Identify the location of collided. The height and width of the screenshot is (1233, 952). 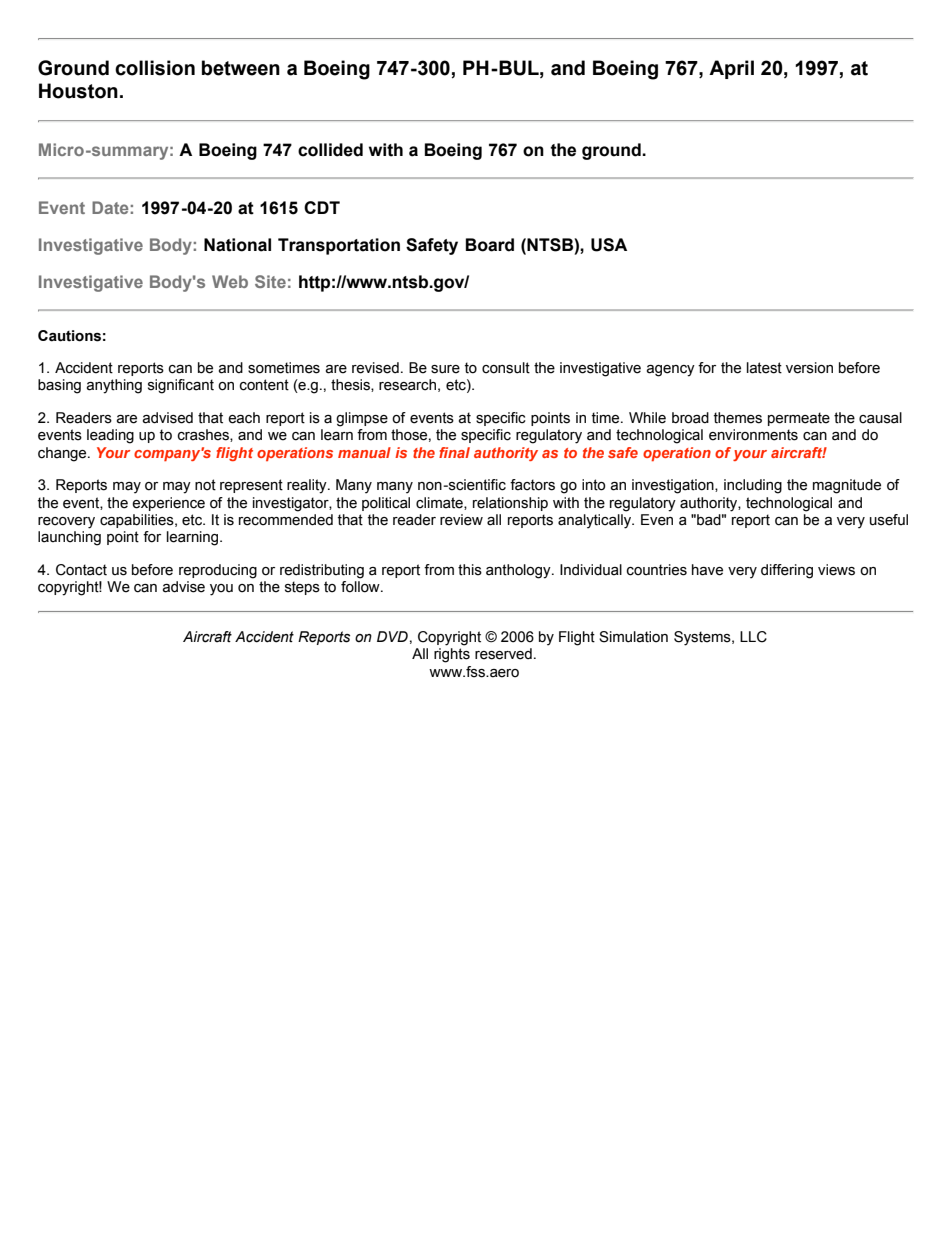
(330, 150).
